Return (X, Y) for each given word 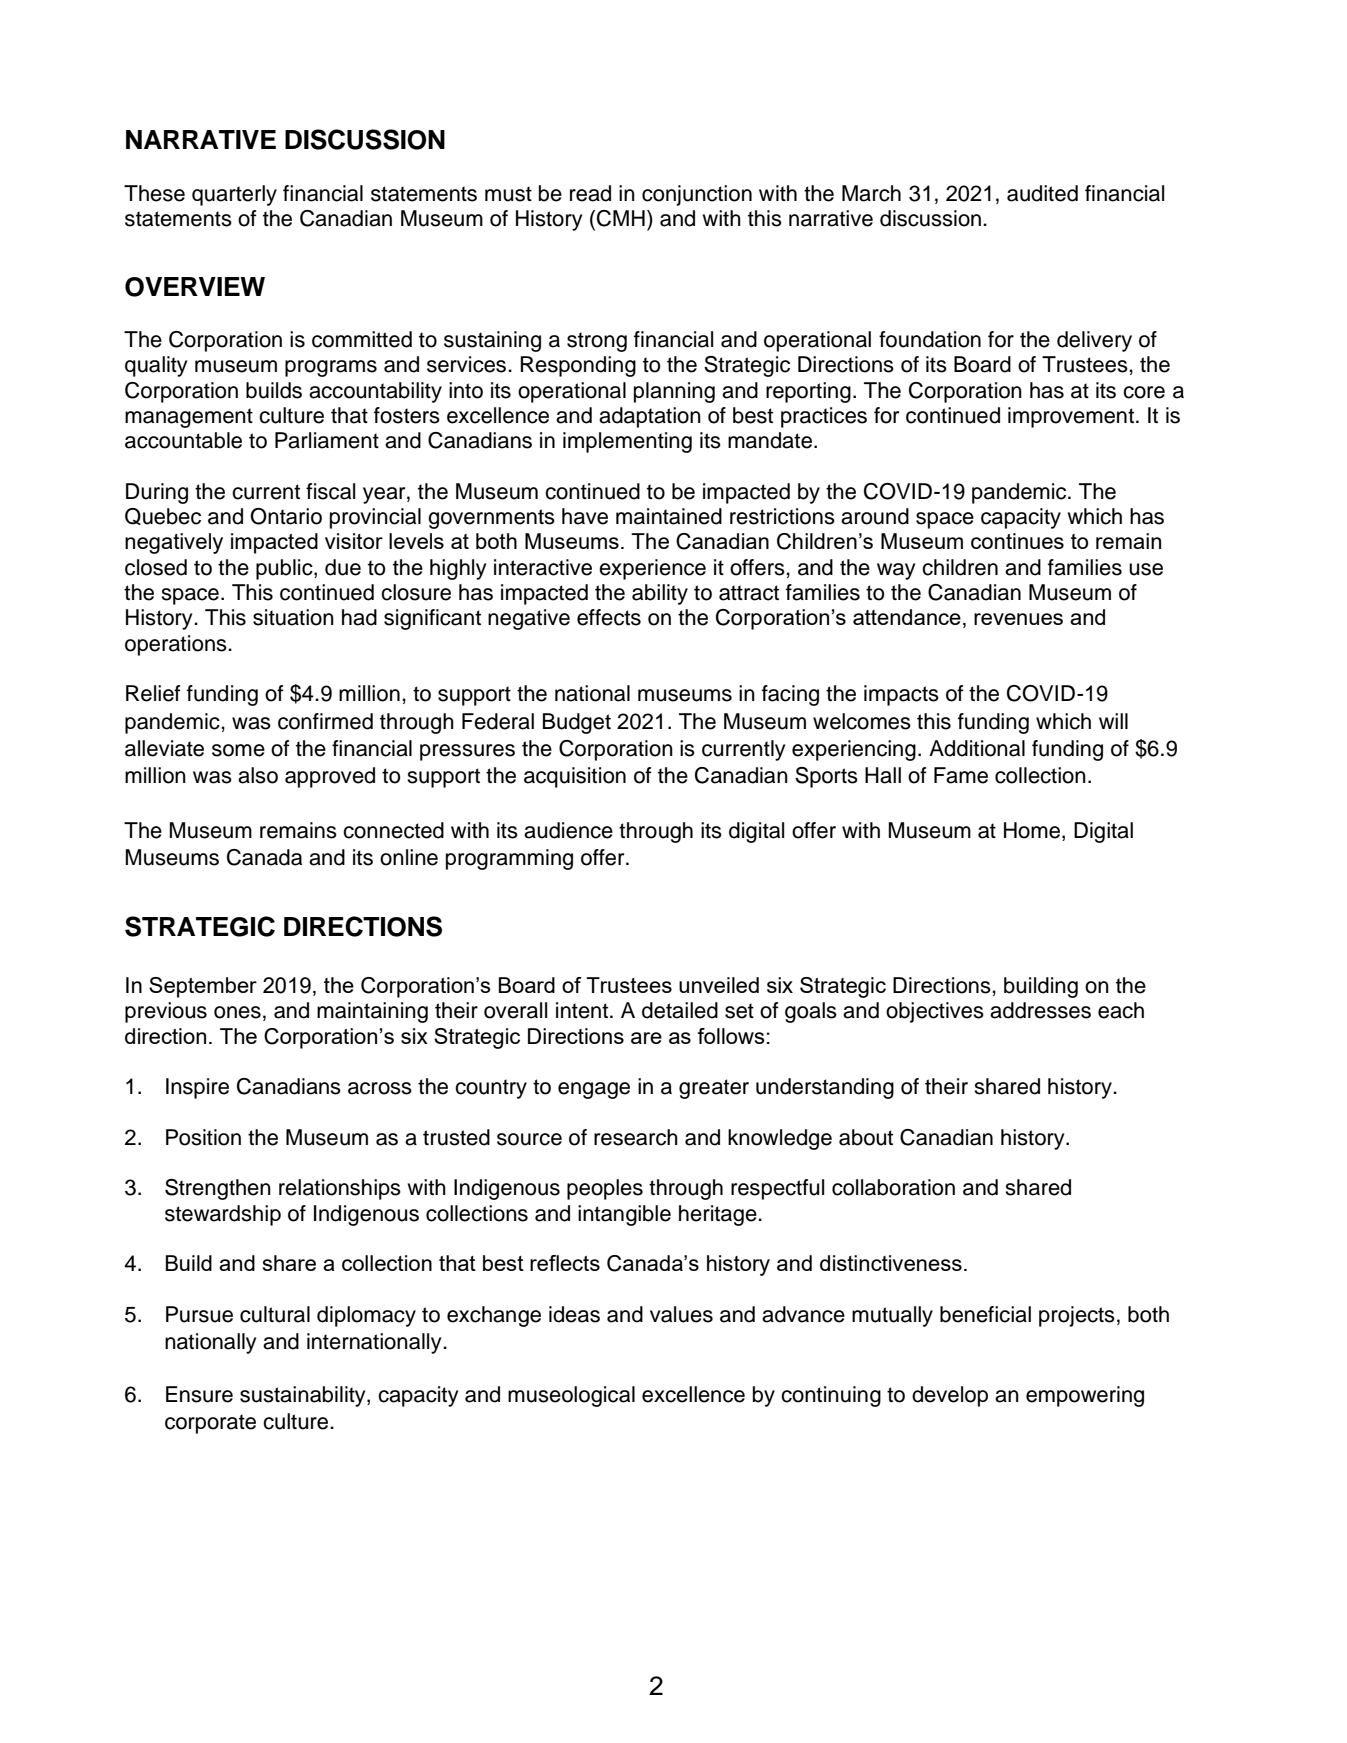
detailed (680, 1010)
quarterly (234, 195)
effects (609, 617)
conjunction (697, 195)
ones (237, 1012)
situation (293, 617)
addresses (1040, 1010)
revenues (1018, 619)
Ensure (199, 1394)
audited (1042, 193)
